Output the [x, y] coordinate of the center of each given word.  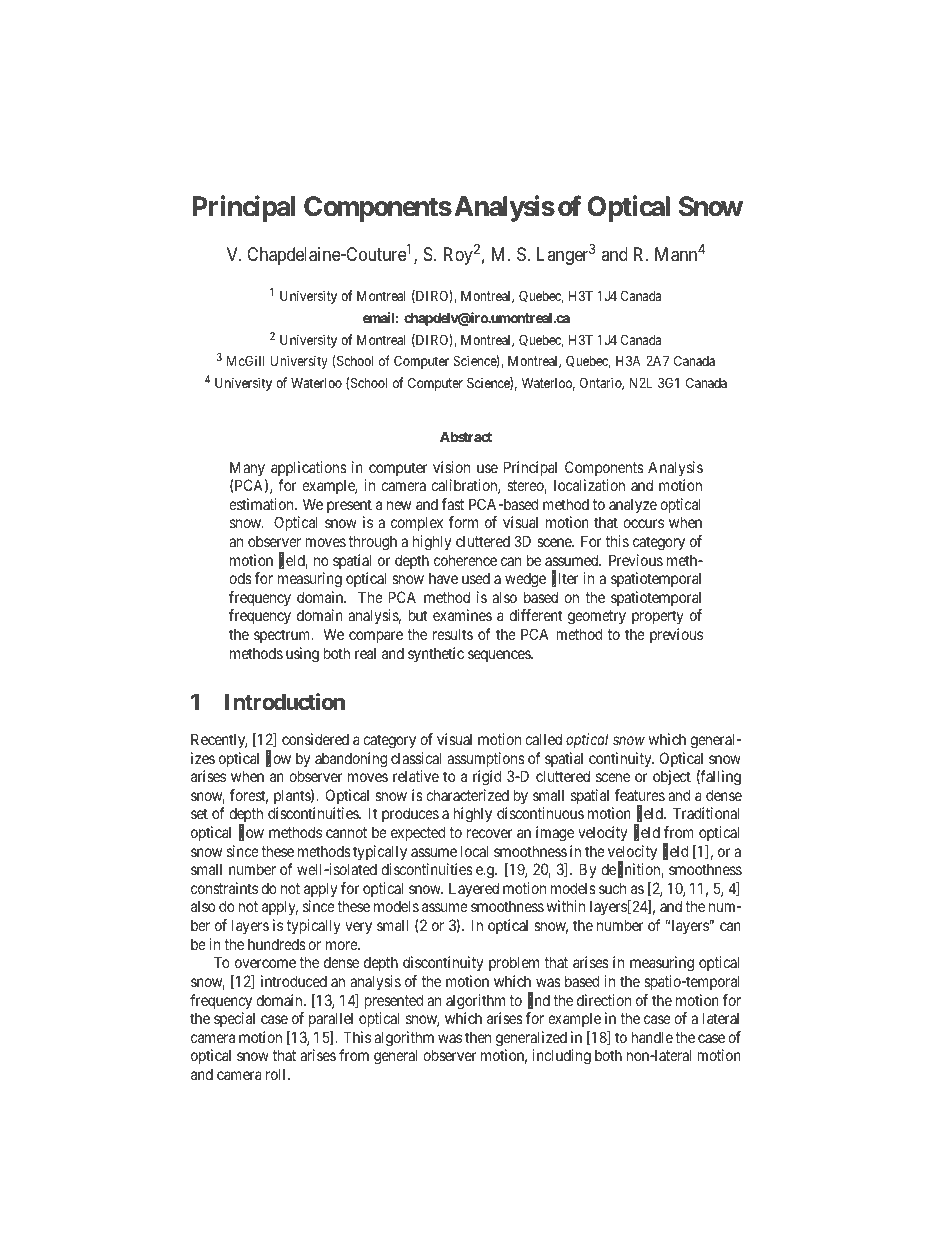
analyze [633, 505]
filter [565, 579]
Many [247, 468]
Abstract [466, 437]
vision [451, 467]
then [478, 1037]
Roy [458, 256]
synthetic [436, 654]
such [612, 888]
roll [277, 1074]
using [302, 655]
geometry [597, 617]
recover [489, 833]
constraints [224, 888]
